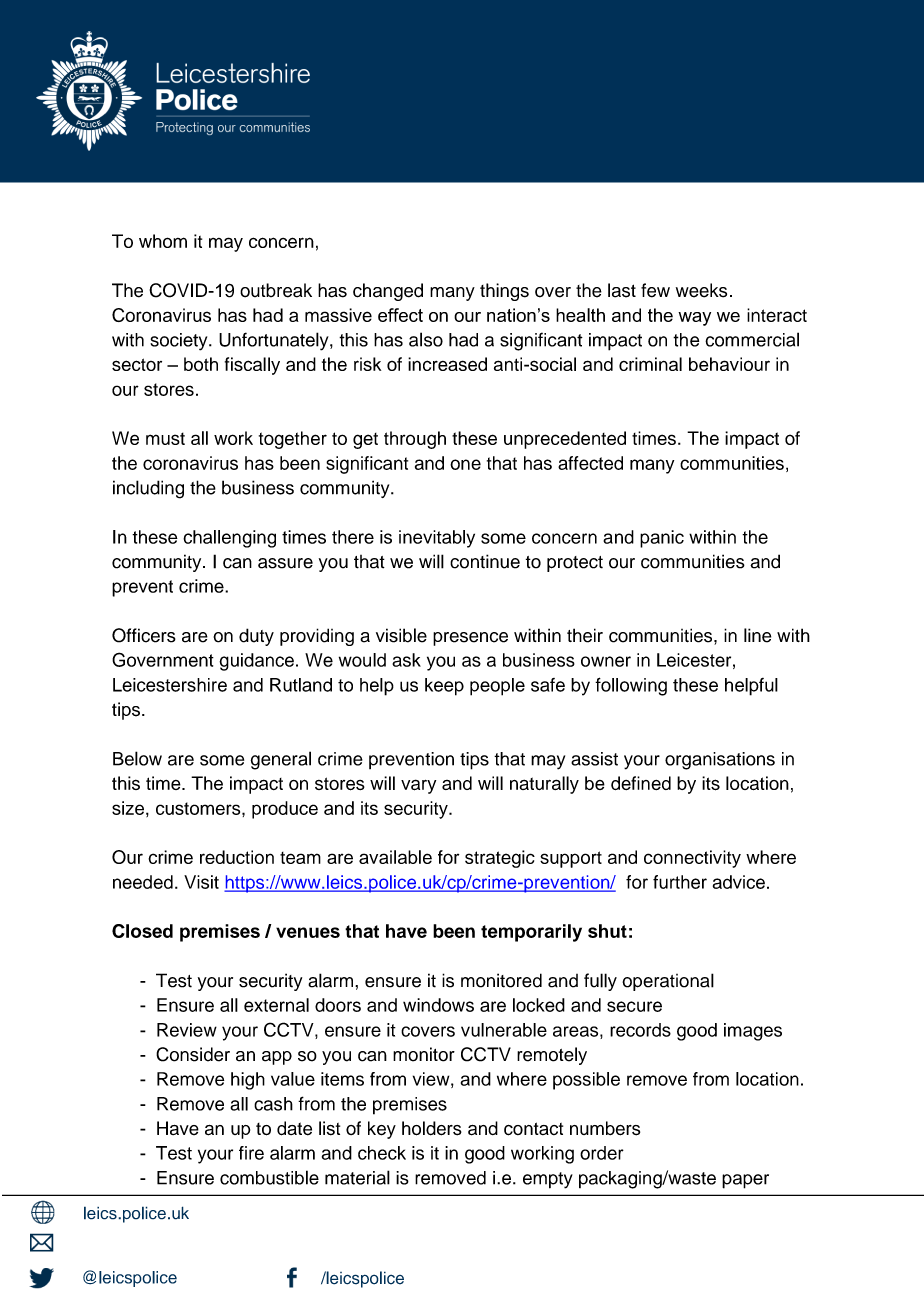  I want to click on further, so click(680, 882).
